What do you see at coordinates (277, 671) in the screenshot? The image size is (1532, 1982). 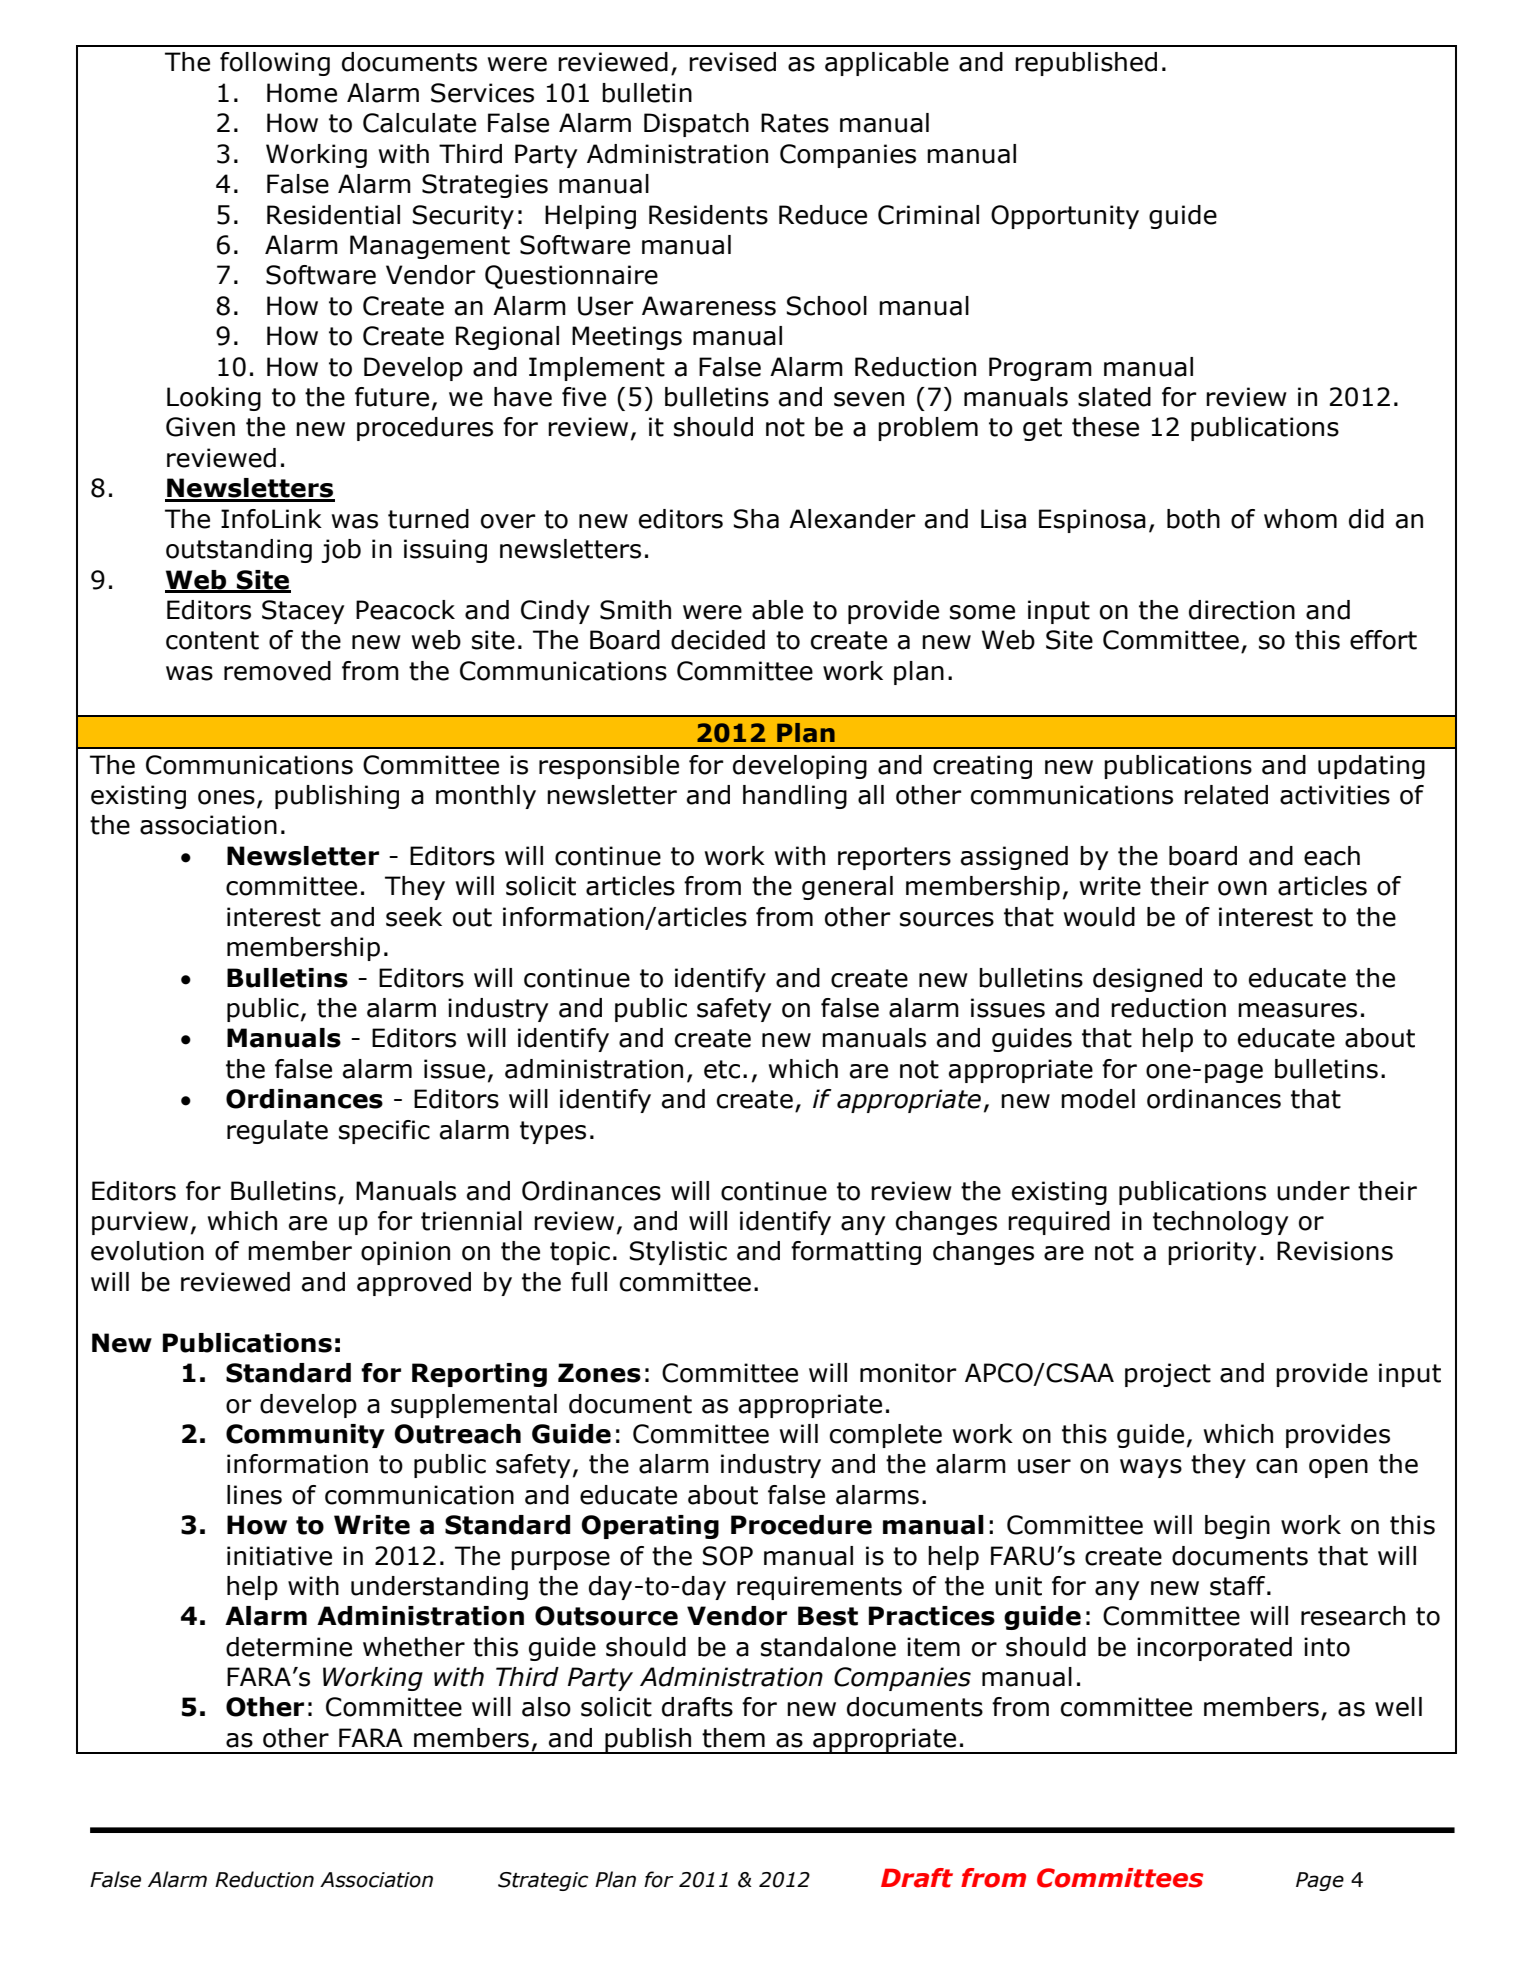 I see `removed` at bounding box center [277, 671].
